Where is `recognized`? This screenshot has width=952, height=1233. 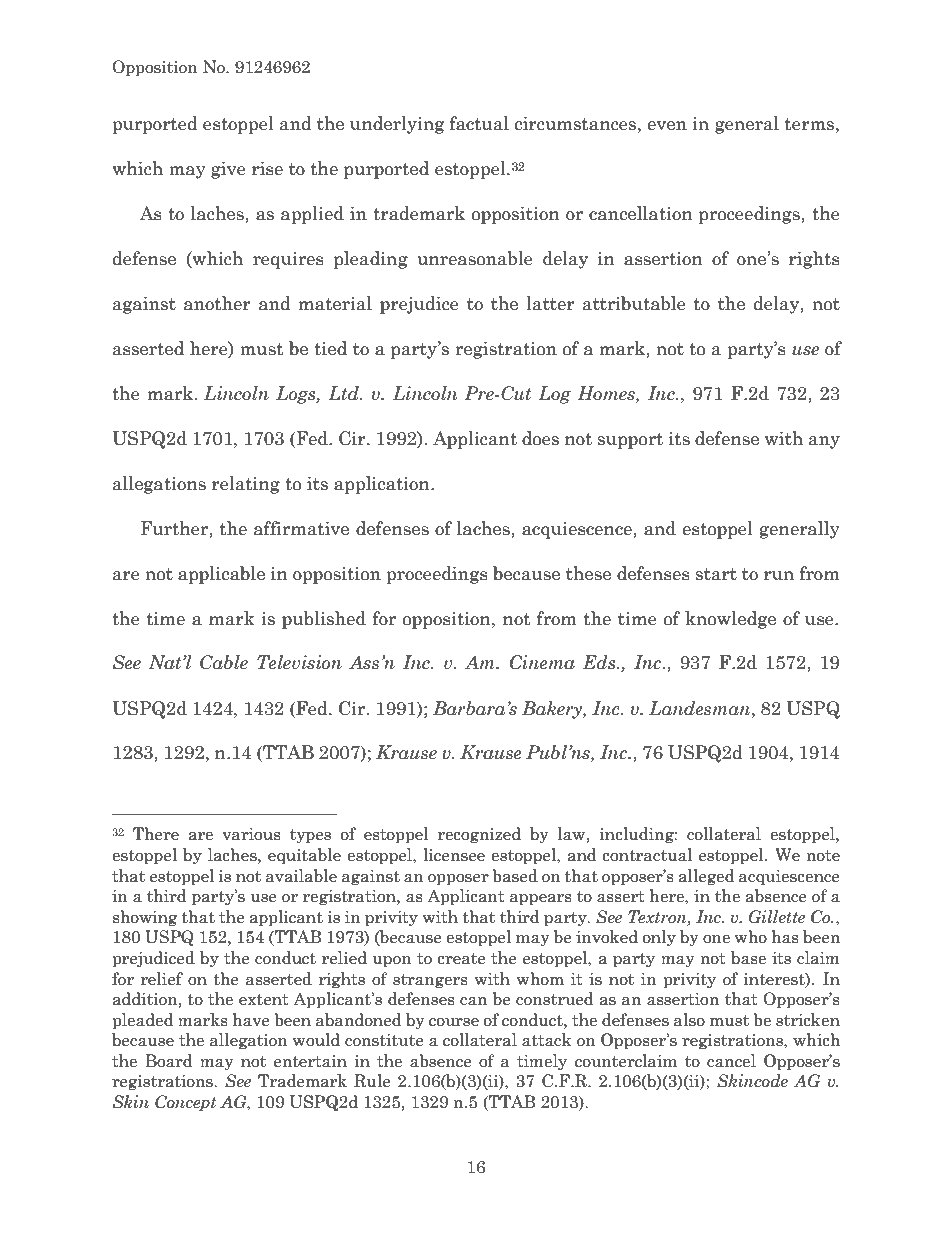 recognized is located at coordinates (479, 835).
